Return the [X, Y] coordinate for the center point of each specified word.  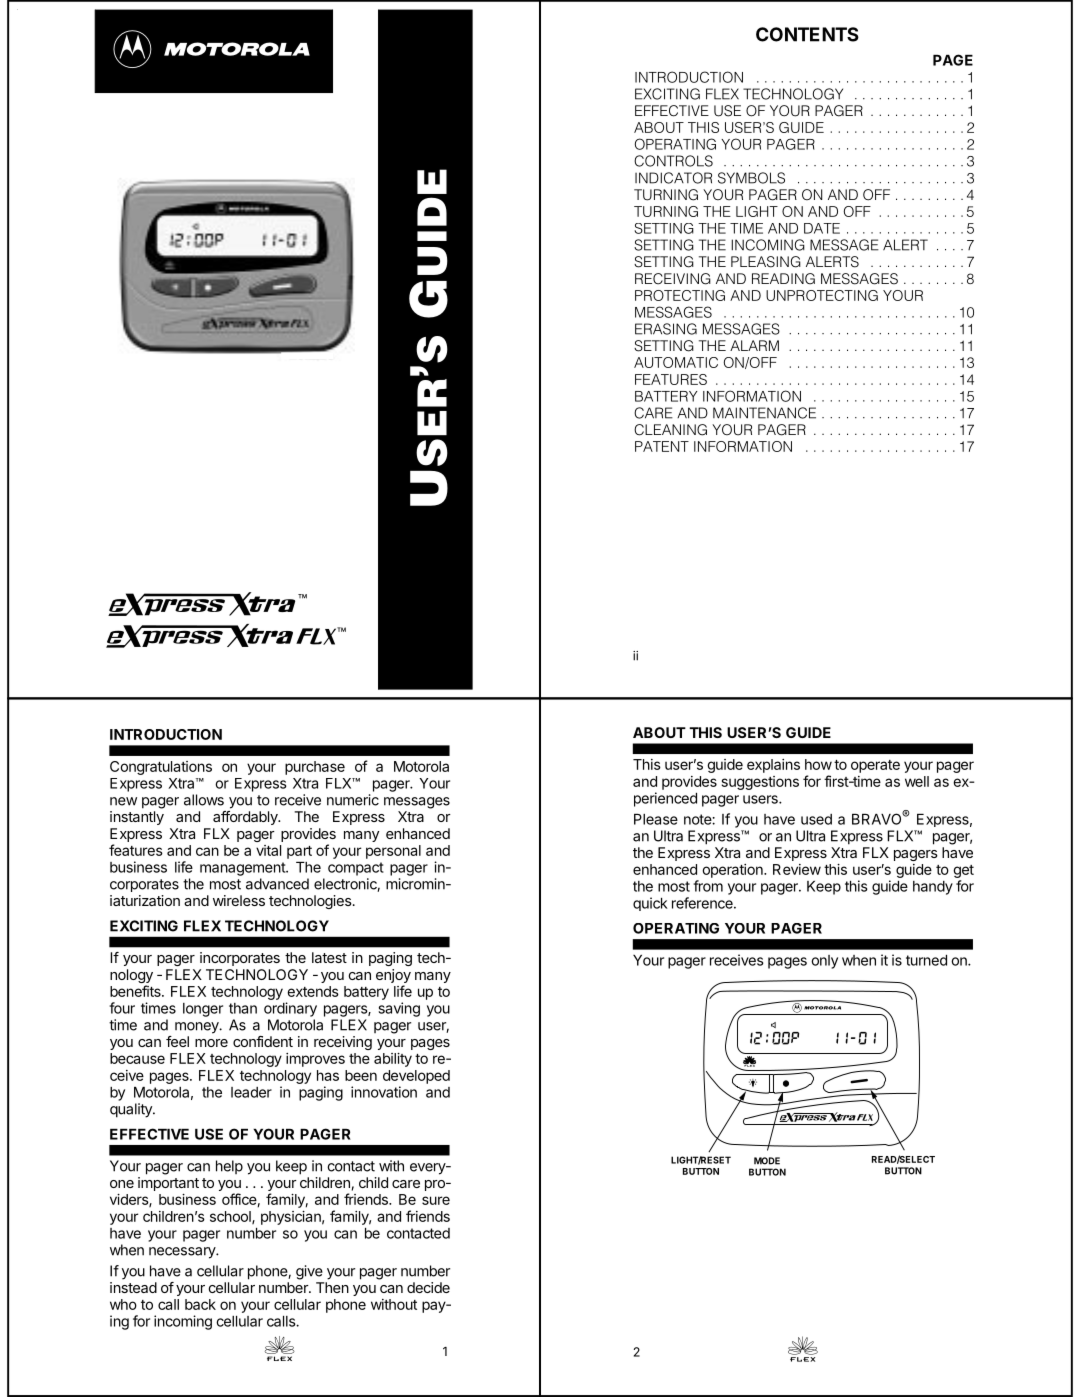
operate [875, 766]
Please [656, 819]
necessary [183, 1253]
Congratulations [161, 768]
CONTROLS [673, 161]
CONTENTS [807, 34]
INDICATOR [673, 178]
